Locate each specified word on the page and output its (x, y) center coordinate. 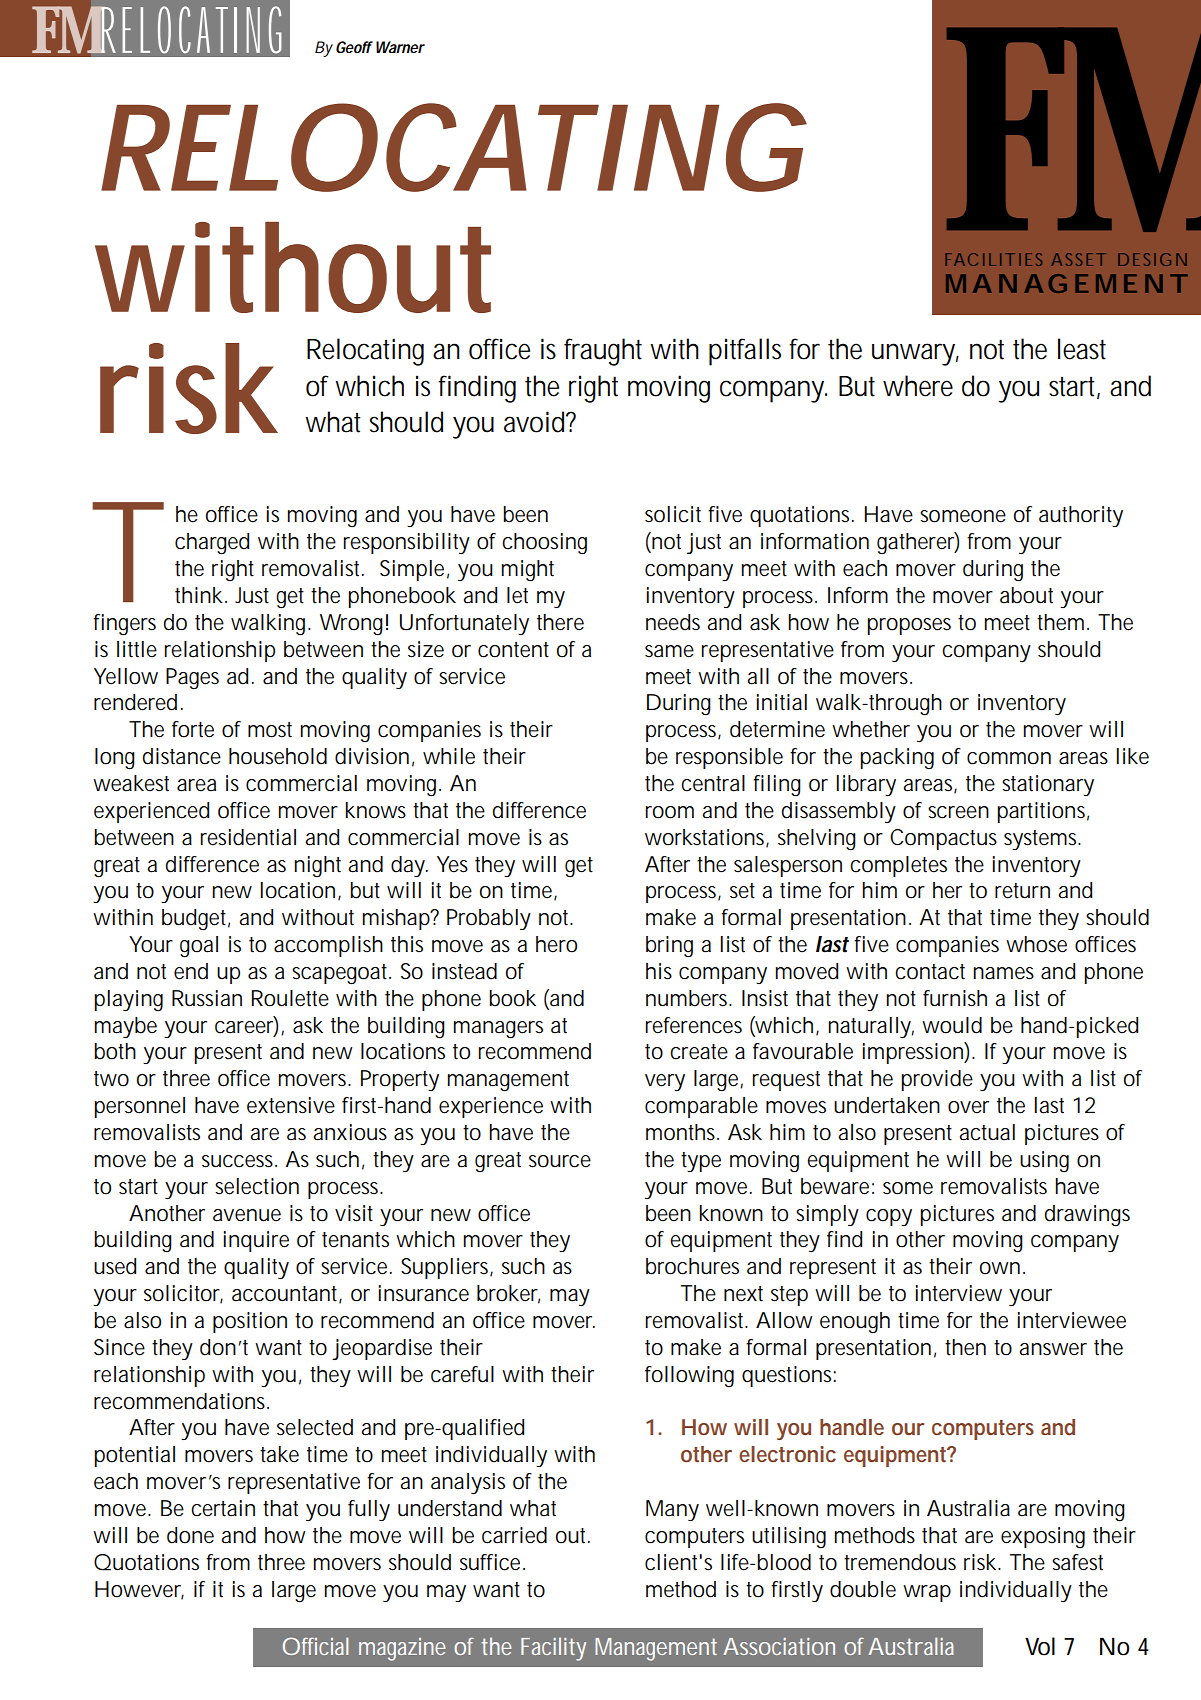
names (1003, 973)
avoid (535, 422)
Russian (207, 998)
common (1009, 758)
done (190, 1535)
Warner (398, 47)
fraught (603, 352)
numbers (689, 998)
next (743, 1294)
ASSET (1078, 259)
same (669, 651)
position (250, 1322)
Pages (192, 678)
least (1082, 349)
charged (212, 543)
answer (1053, 1349)
